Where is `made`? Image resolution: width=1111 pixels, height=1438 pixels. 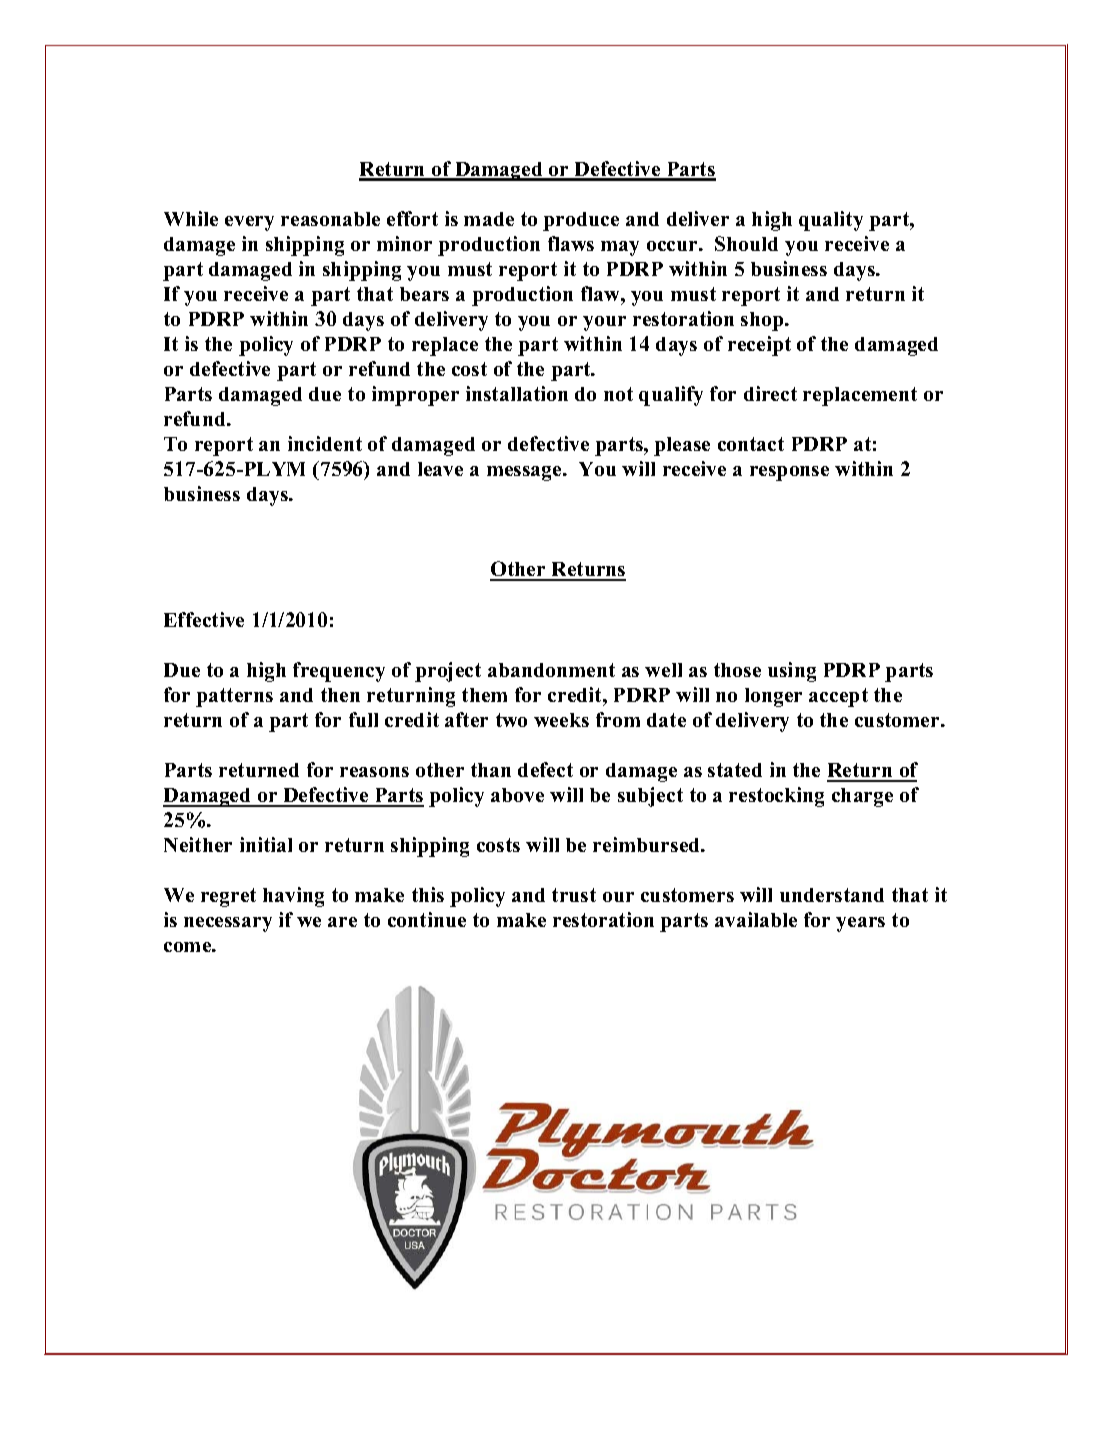
made is located at coordinates (489, 219).
